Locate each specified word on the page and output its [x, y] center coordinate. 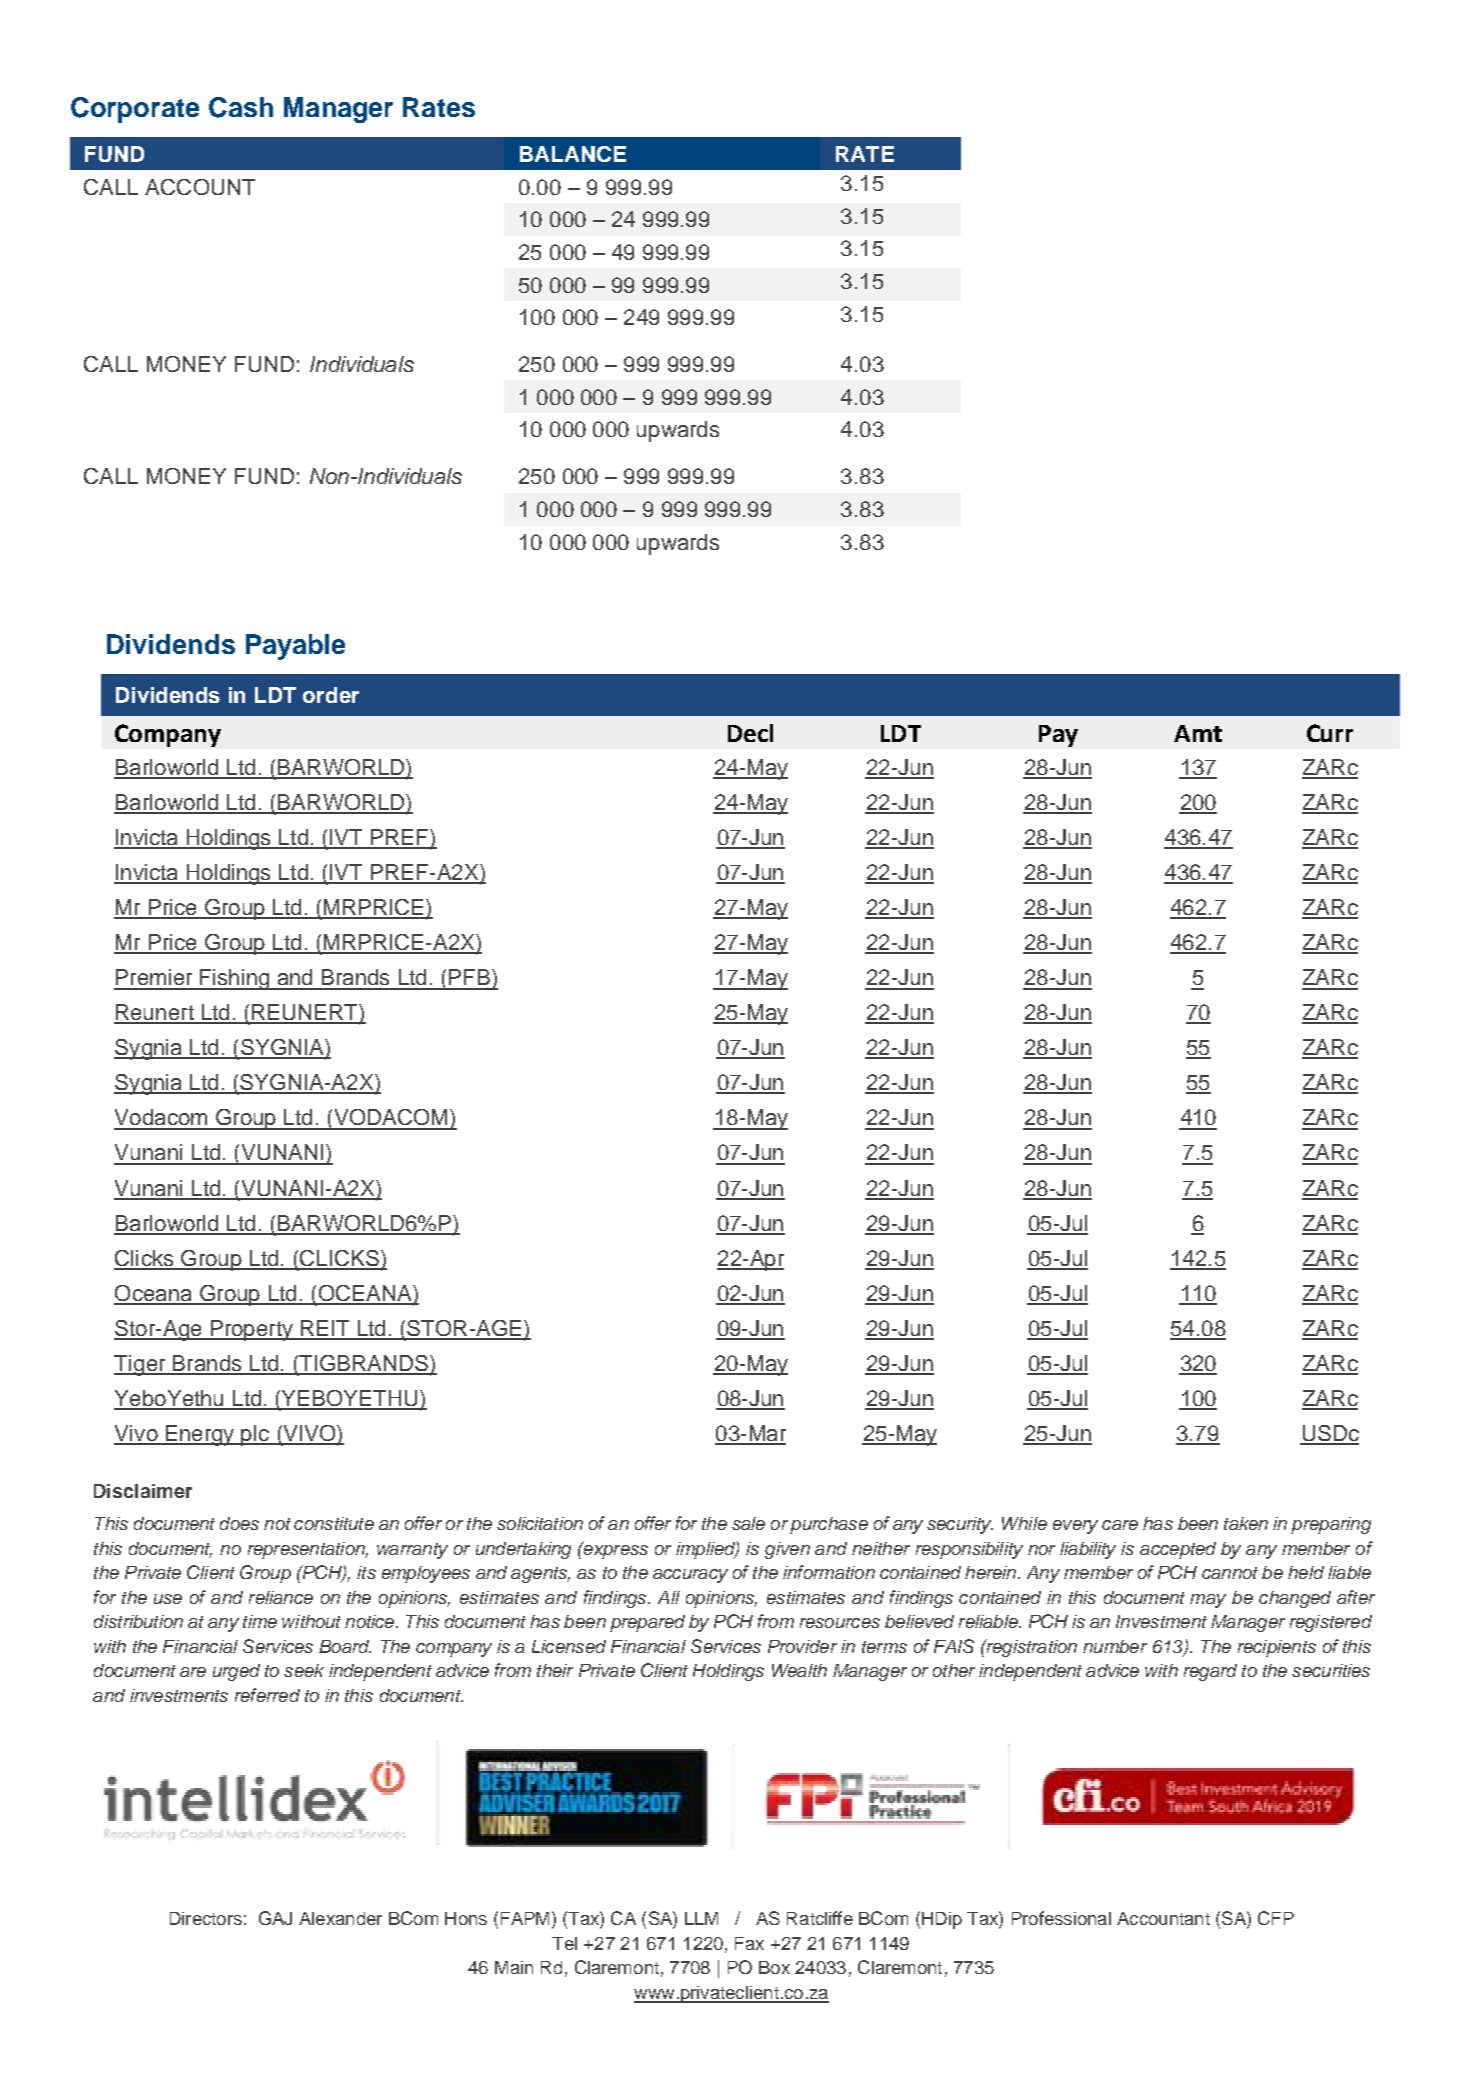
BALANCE [573, 154]
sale [748, 1523]
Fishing [235, 979]
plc [255, 1435]
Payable [295, 647]
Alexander [340, 1918]
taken [1246, 1523]
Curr [1330, 733]
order [331, 695]
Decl [750, 733]
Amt [1198, 733]
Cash [241, 107]
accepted [1178, 1550]
